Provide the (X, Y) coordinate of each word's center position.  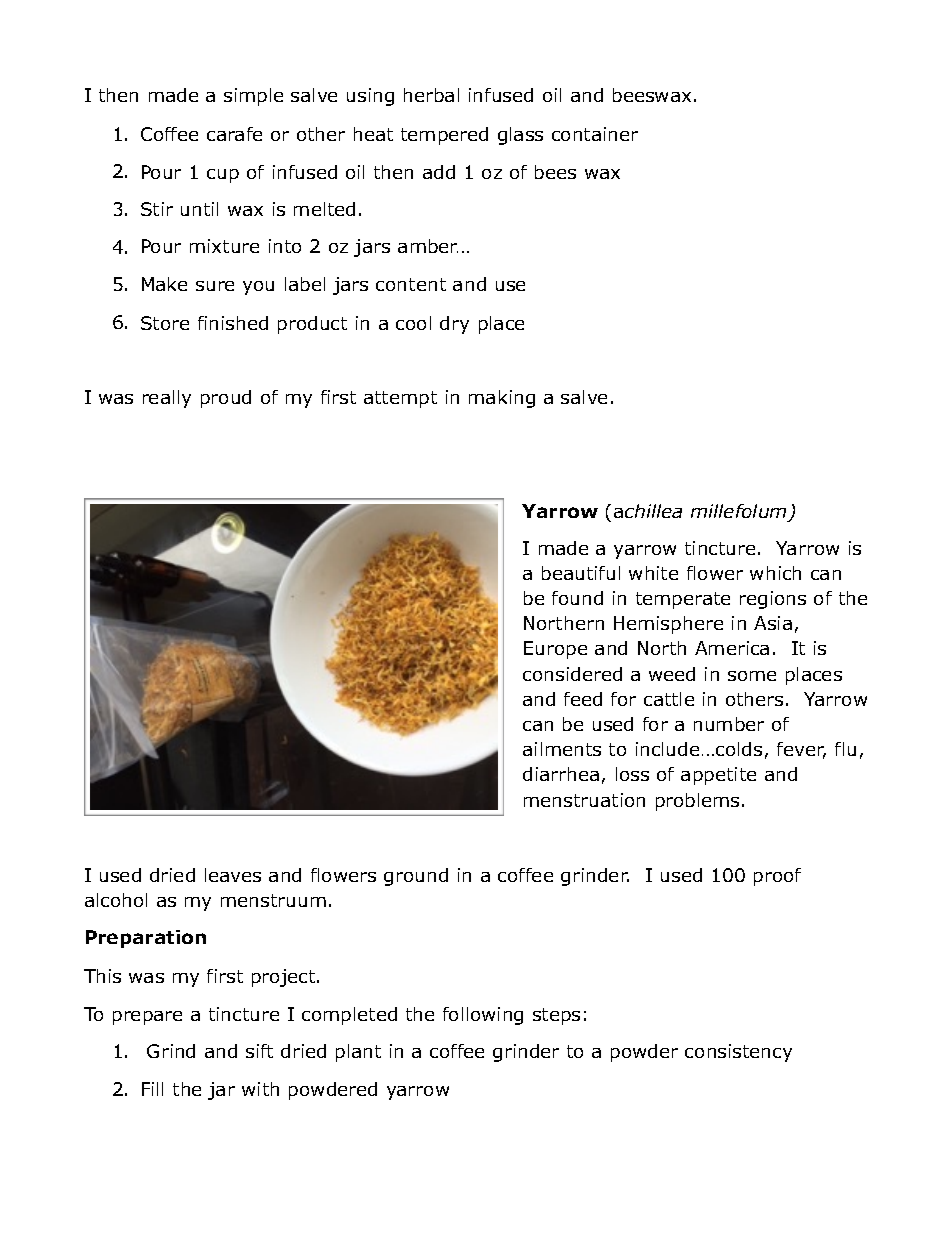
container (595, 134)
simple (253, 97)
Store (165, 323)
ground (416, 877)
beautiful (581, 573)
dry (454, 325)
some (752, 676)
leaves (233, 875)
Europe (555, 650)
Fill (152, 1089)
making (502, 399)
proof (777, 877)
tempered (444, 136)
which (775, 573)
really (167, 399)
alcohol (116, 900)
